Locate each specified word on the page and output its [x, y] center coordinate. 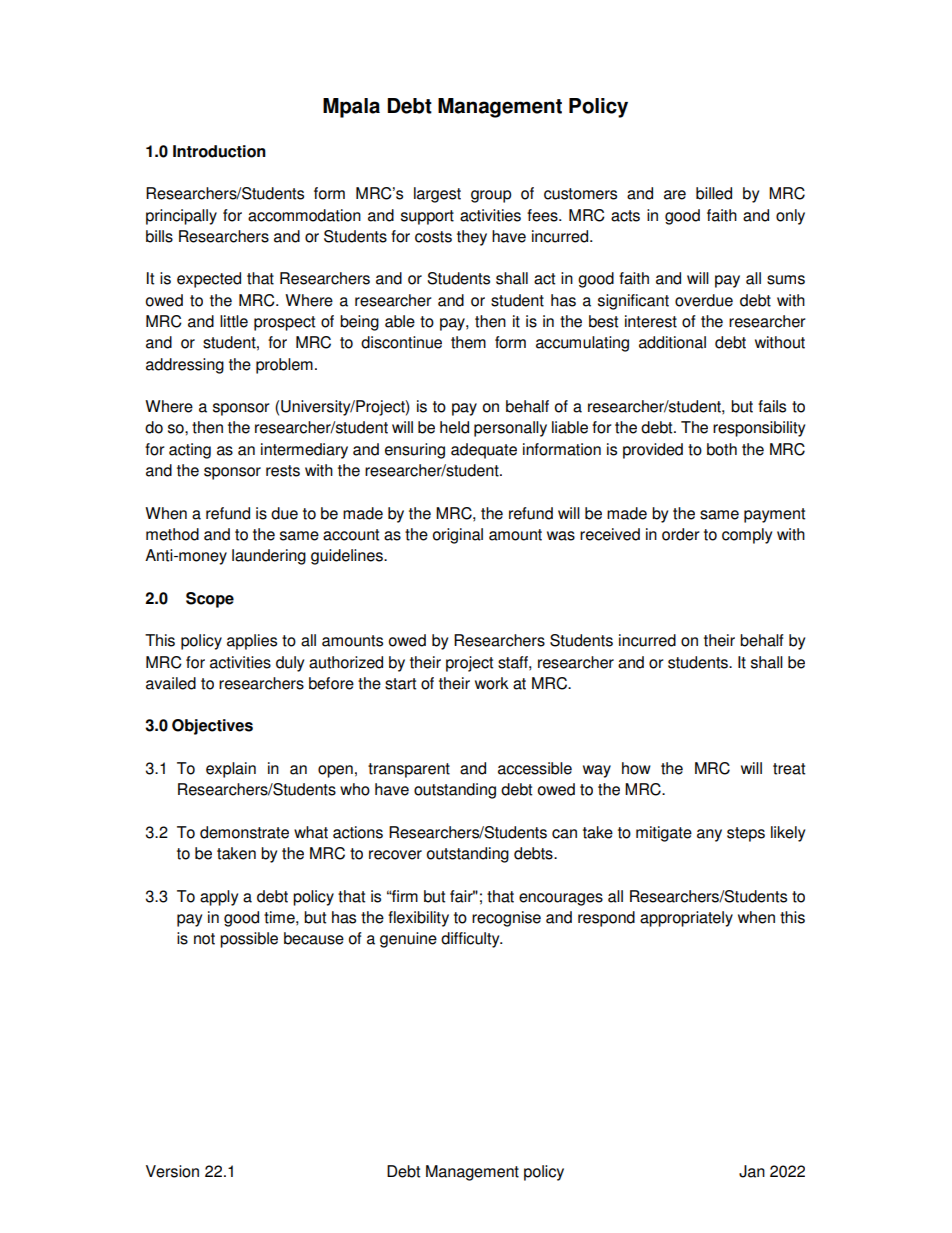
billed [714, 193]
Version [172, 1171]
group [491, 196]
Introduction [219, 151]
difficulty [471, 940]
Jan [752, 1171]
